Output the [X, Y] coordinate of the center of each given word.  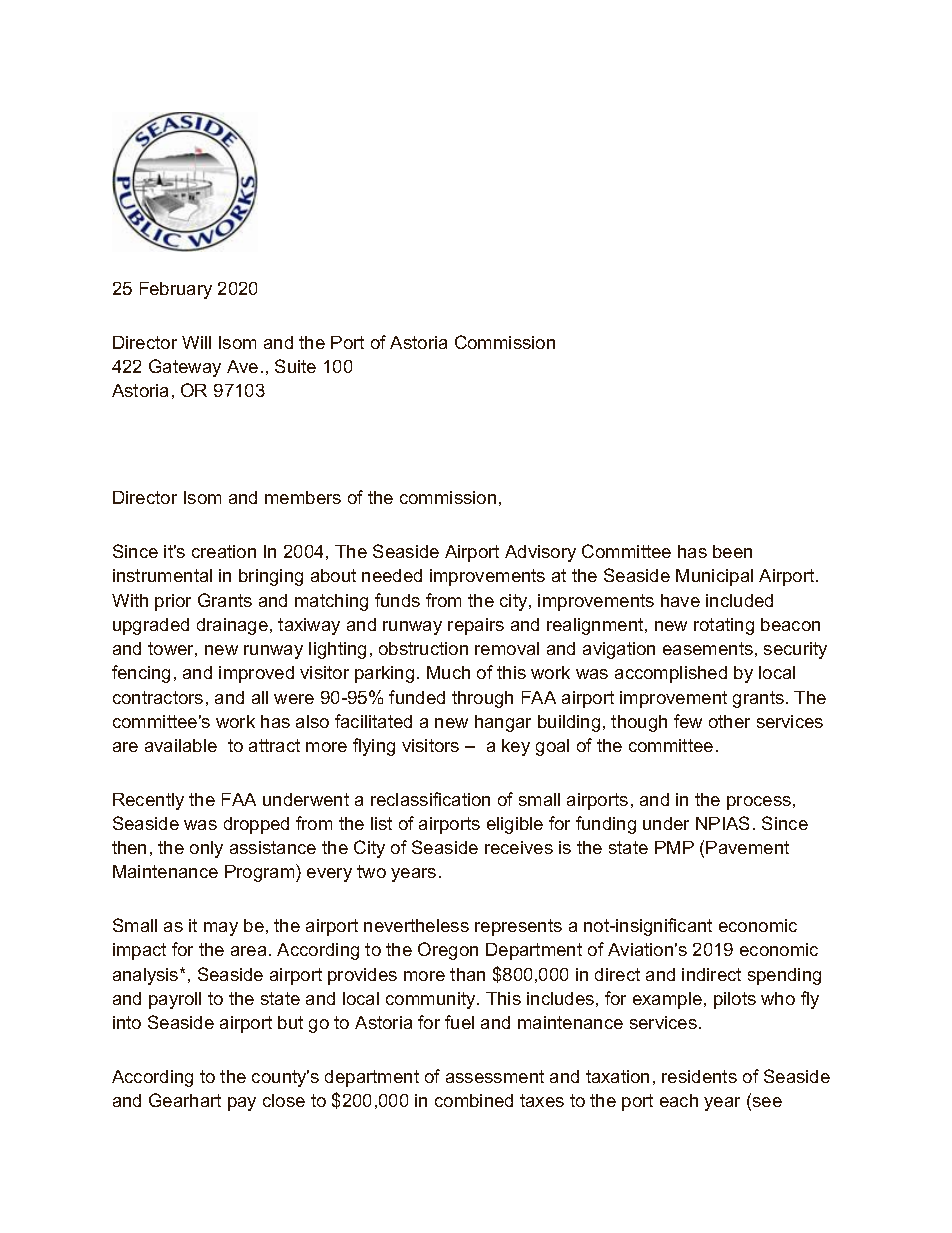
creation [224, 551]
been [732, 551]
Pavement [747, 847]
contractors [158, 697]
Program [261, 873]
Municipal [714, 577]
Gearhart [185, 1100]
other [729, 721]
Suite [295, 366]
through [482, 699]
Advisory [540, 553]
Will [196, 342]
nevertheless [416, 925]
